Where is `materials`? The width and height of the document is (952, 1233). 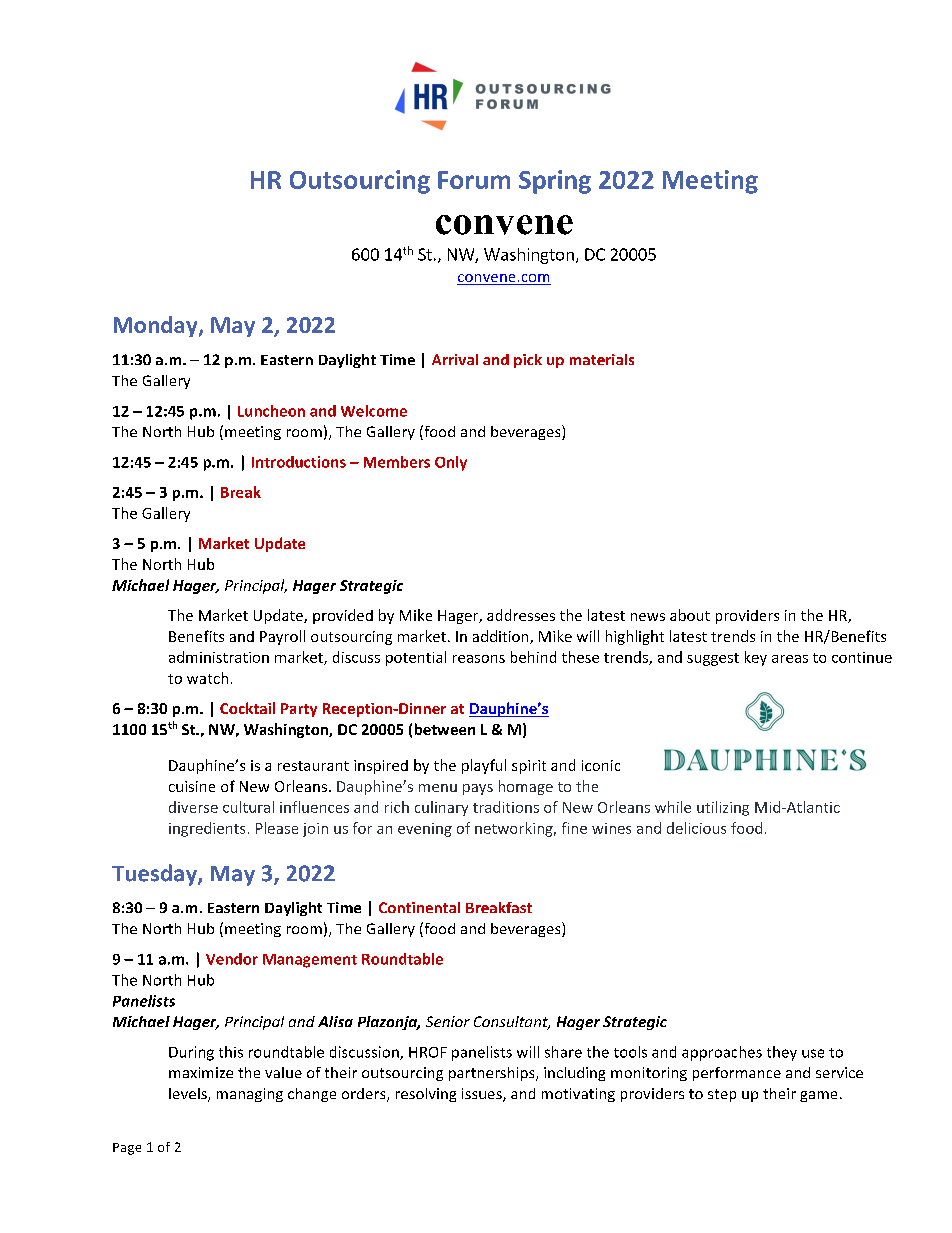
materials is located at coordinates (602, 359).
